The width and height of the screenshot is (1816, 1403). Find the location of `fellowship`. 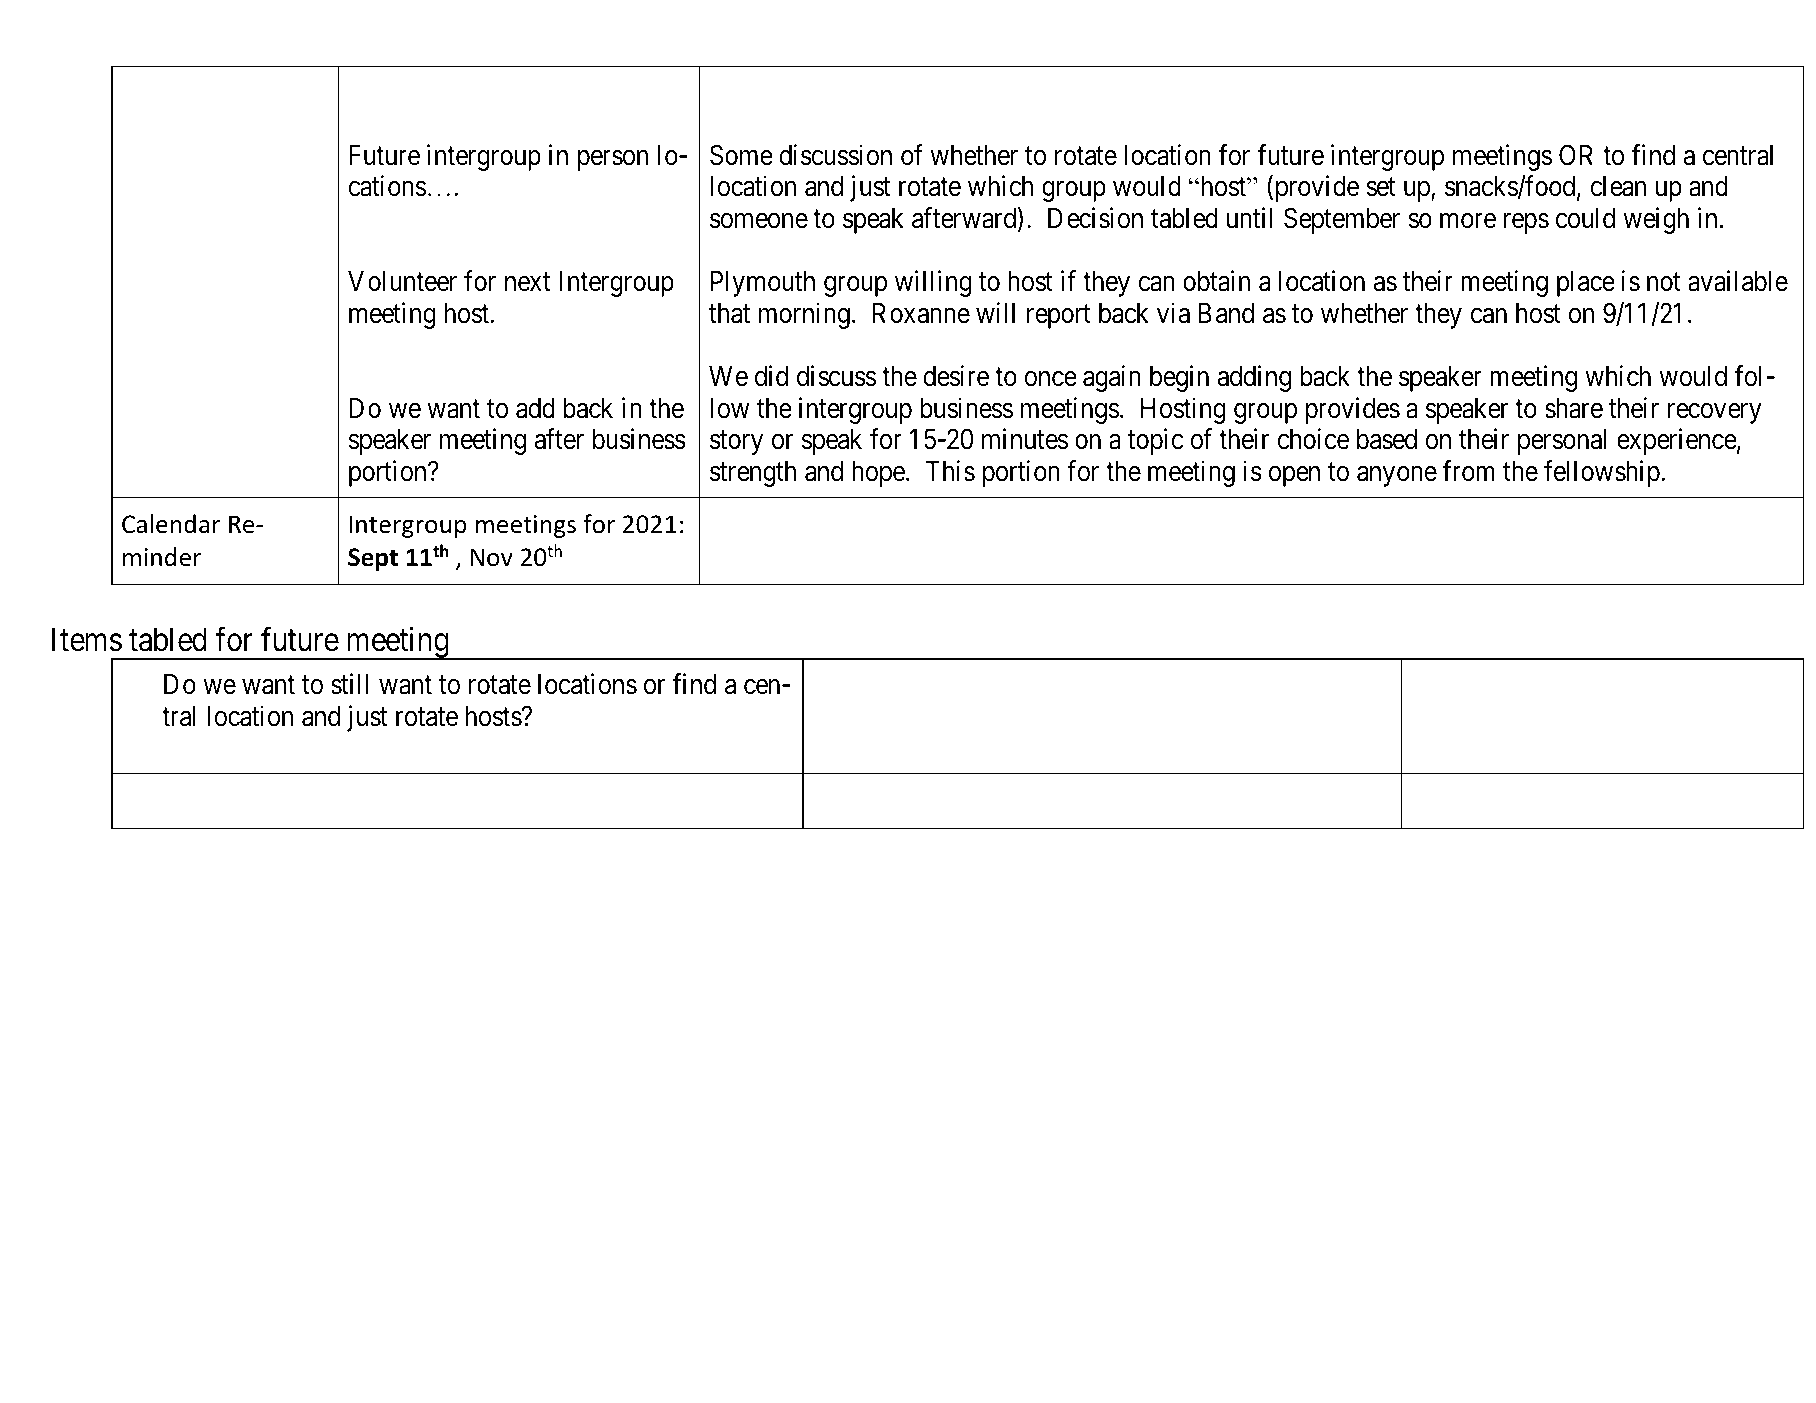

fellowship is located at coordinates (1603, 473).
